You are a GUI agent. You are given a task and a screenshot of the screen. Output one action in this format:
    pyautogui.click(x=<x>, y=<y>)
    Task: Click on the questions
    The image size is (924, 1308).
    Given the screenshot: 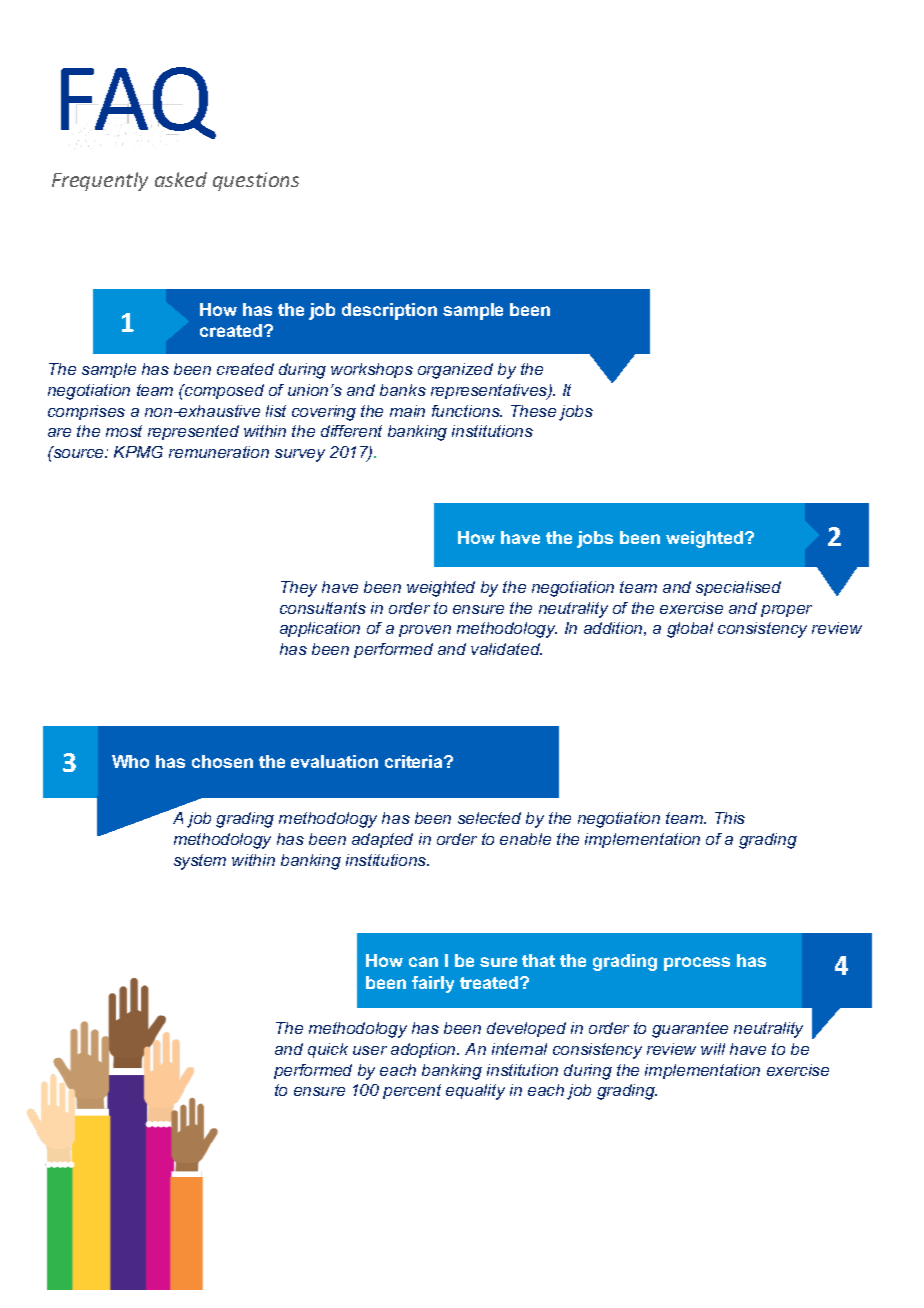 What is the action you would take?
    pyautogui.click(x=256, y=181)
